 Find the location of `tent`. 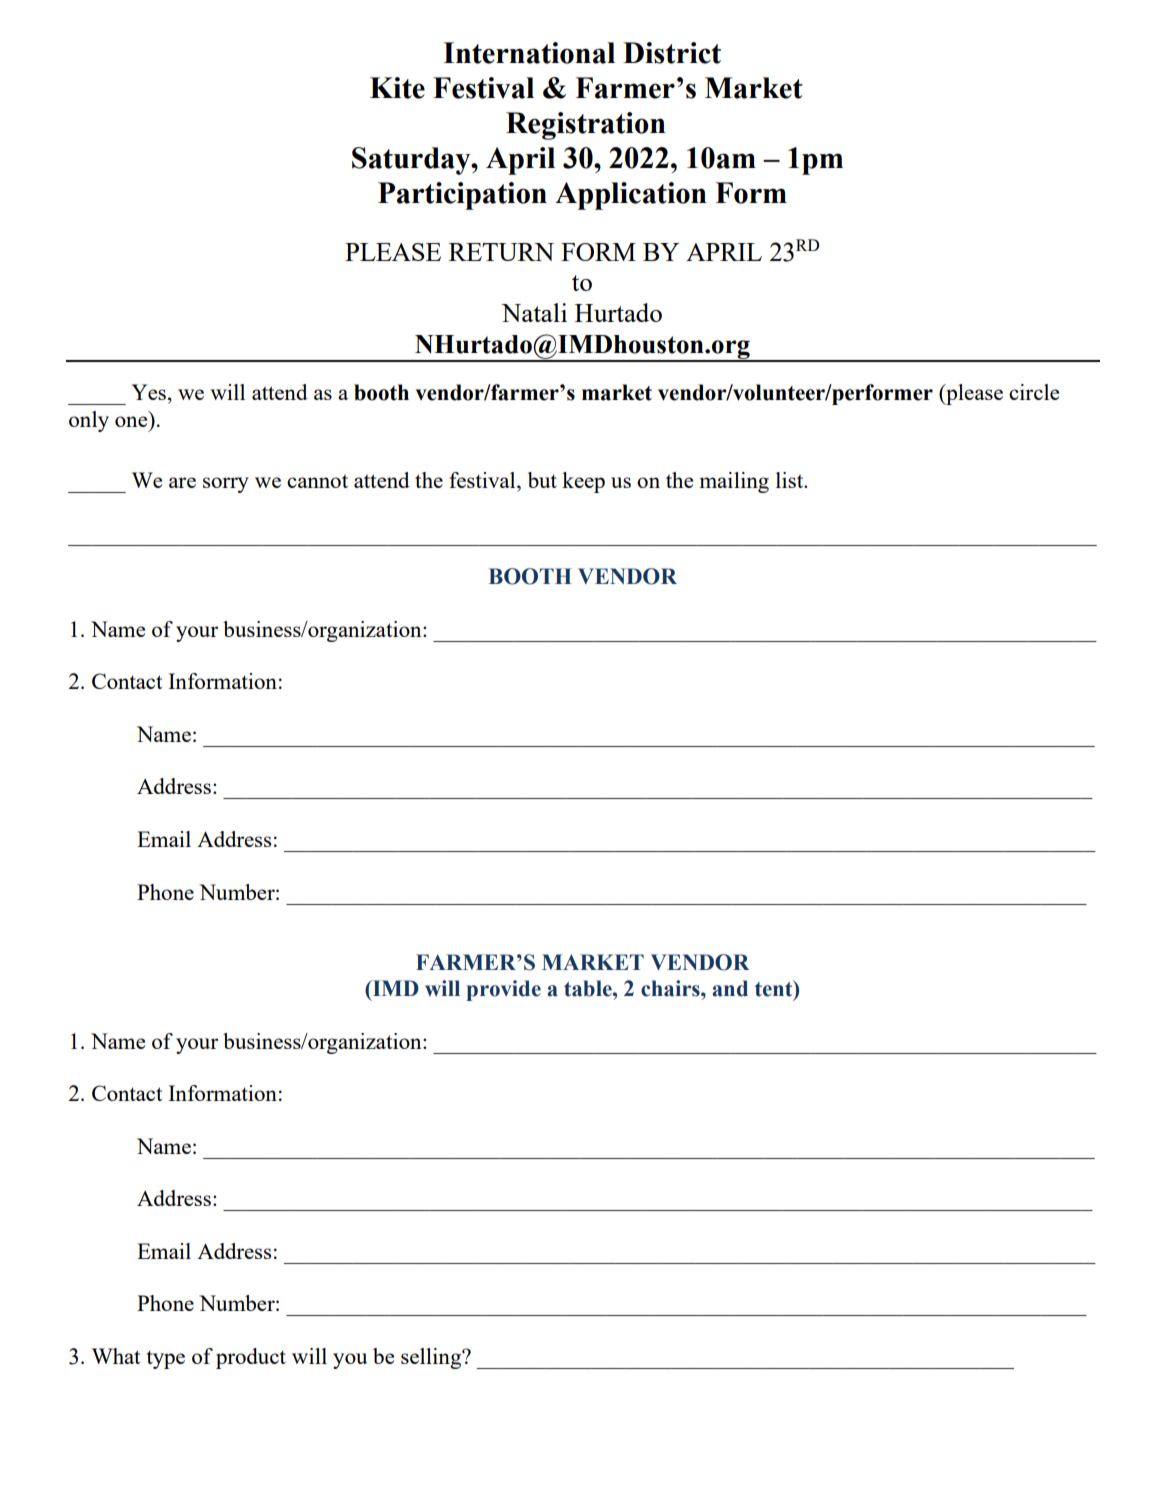

tent is located at coordinates (775, 989).
